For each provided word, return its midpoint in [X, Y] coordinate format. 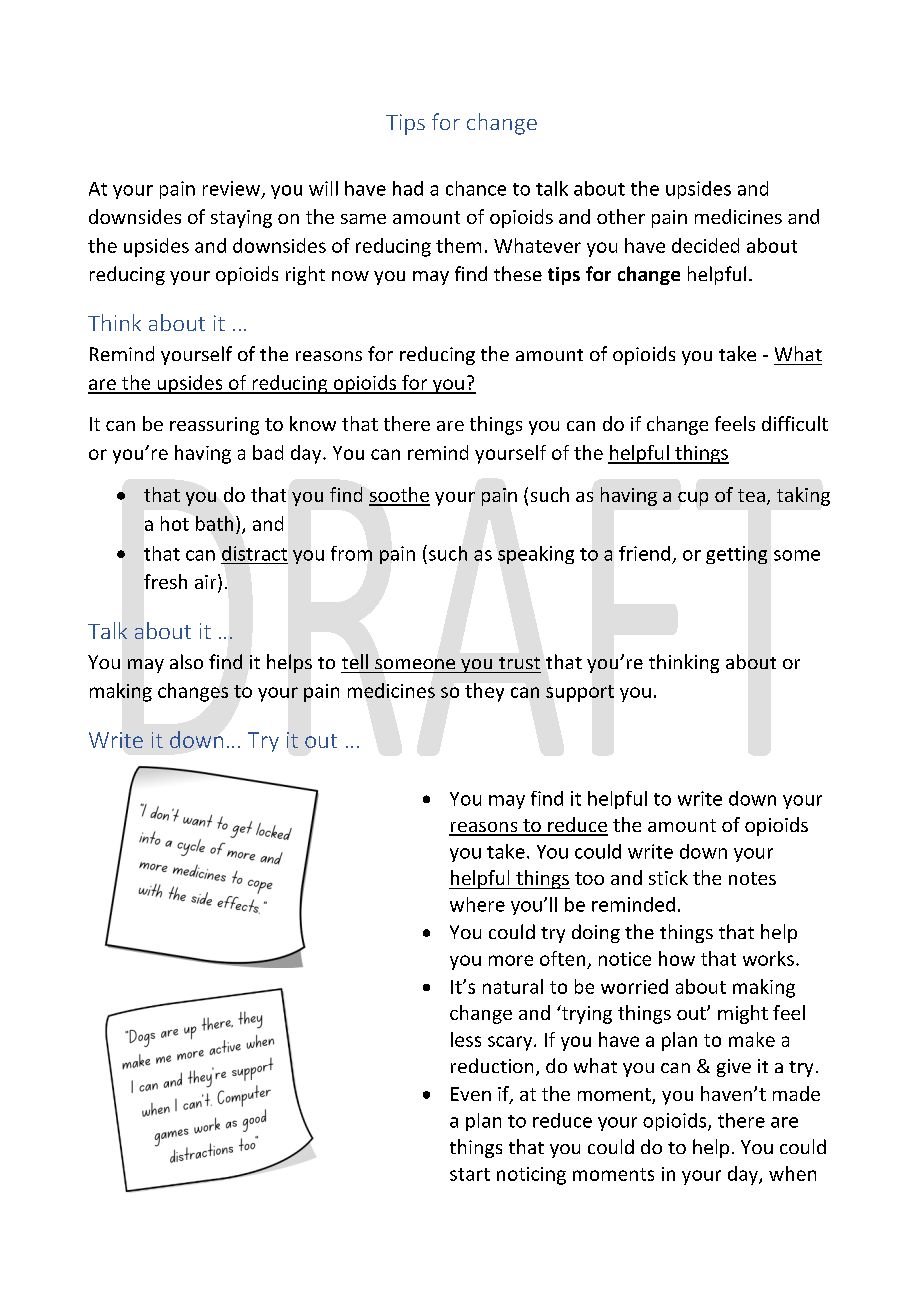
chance [476, 188]
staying [241, 219]
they [484, 692]
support [580, 693]
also [186, 661]
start [470, 1174]
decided [705, 245]
